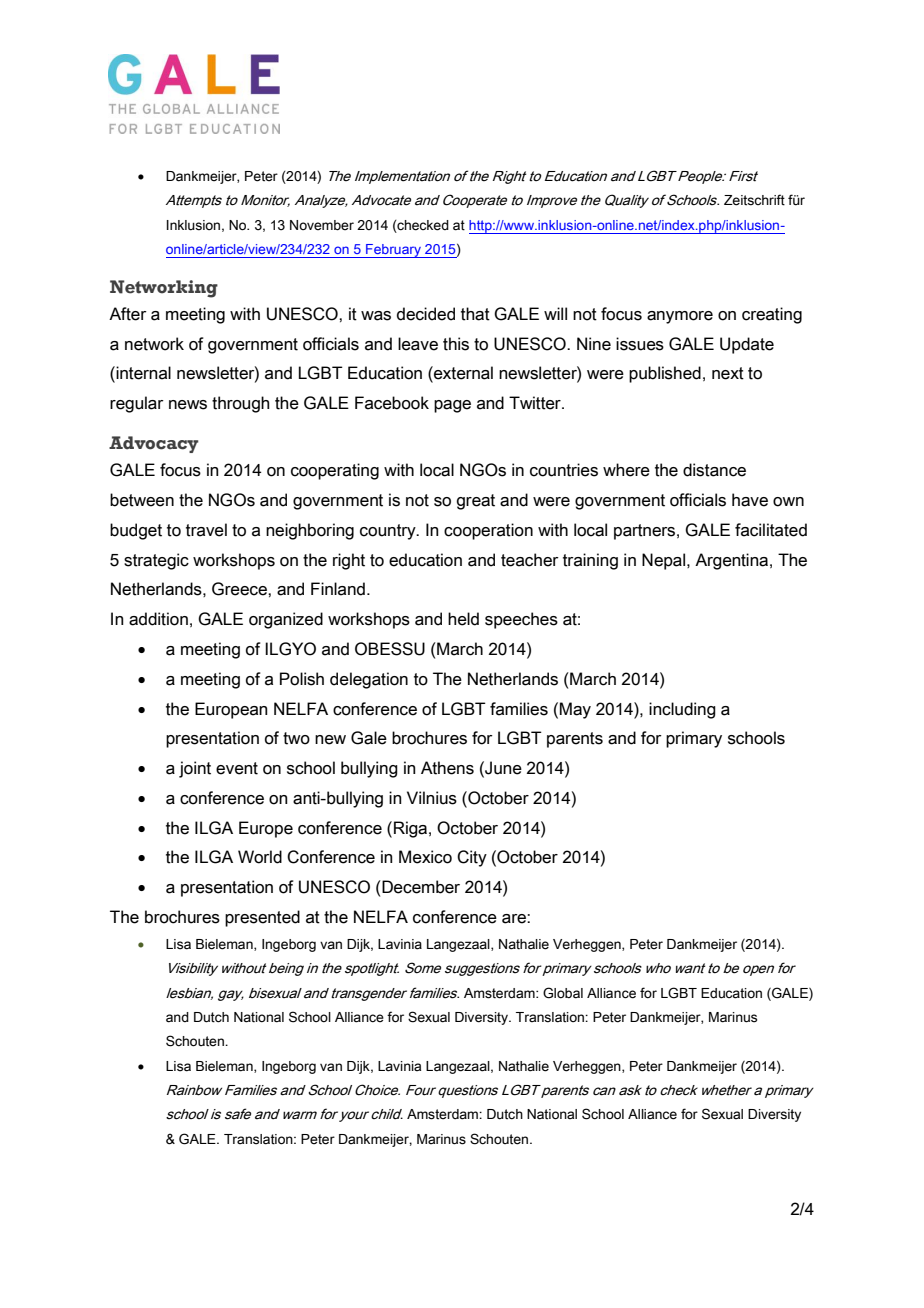  What do you see at coordinates (393, 251) in the screenshot?
I see `February` at bounding box center [393, 251].
